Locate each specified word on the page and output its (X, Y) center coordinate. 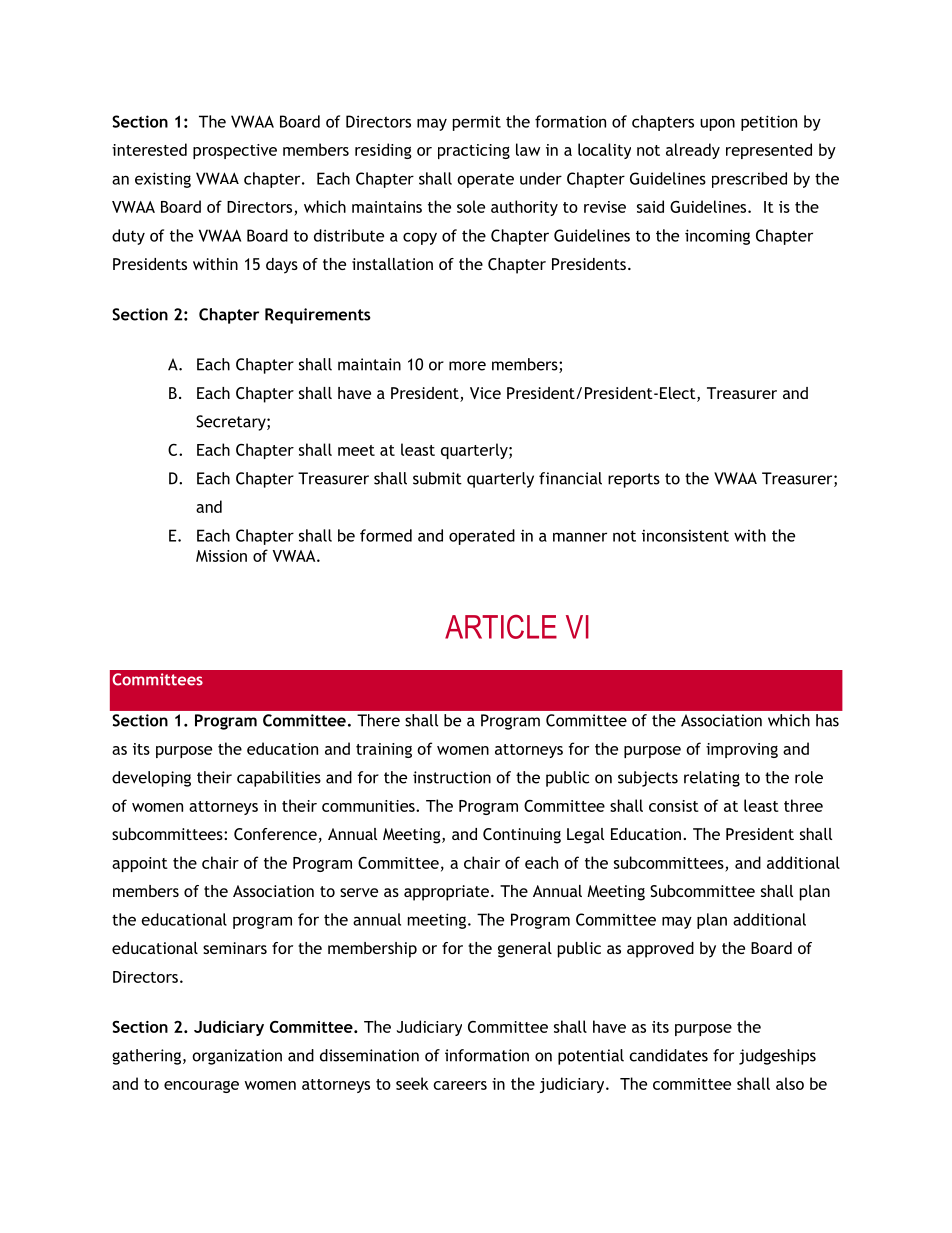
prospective (235, 151)
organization (237, 1057)
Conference (275, 834)
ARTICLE (501, 627)
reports (634, 480)
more (467, 366)
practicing (474, 151)
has (827, 720)
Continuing (522, 836)
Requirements (318, 316)
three (803, 805)
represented (769, 151)
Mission (221, 556)
